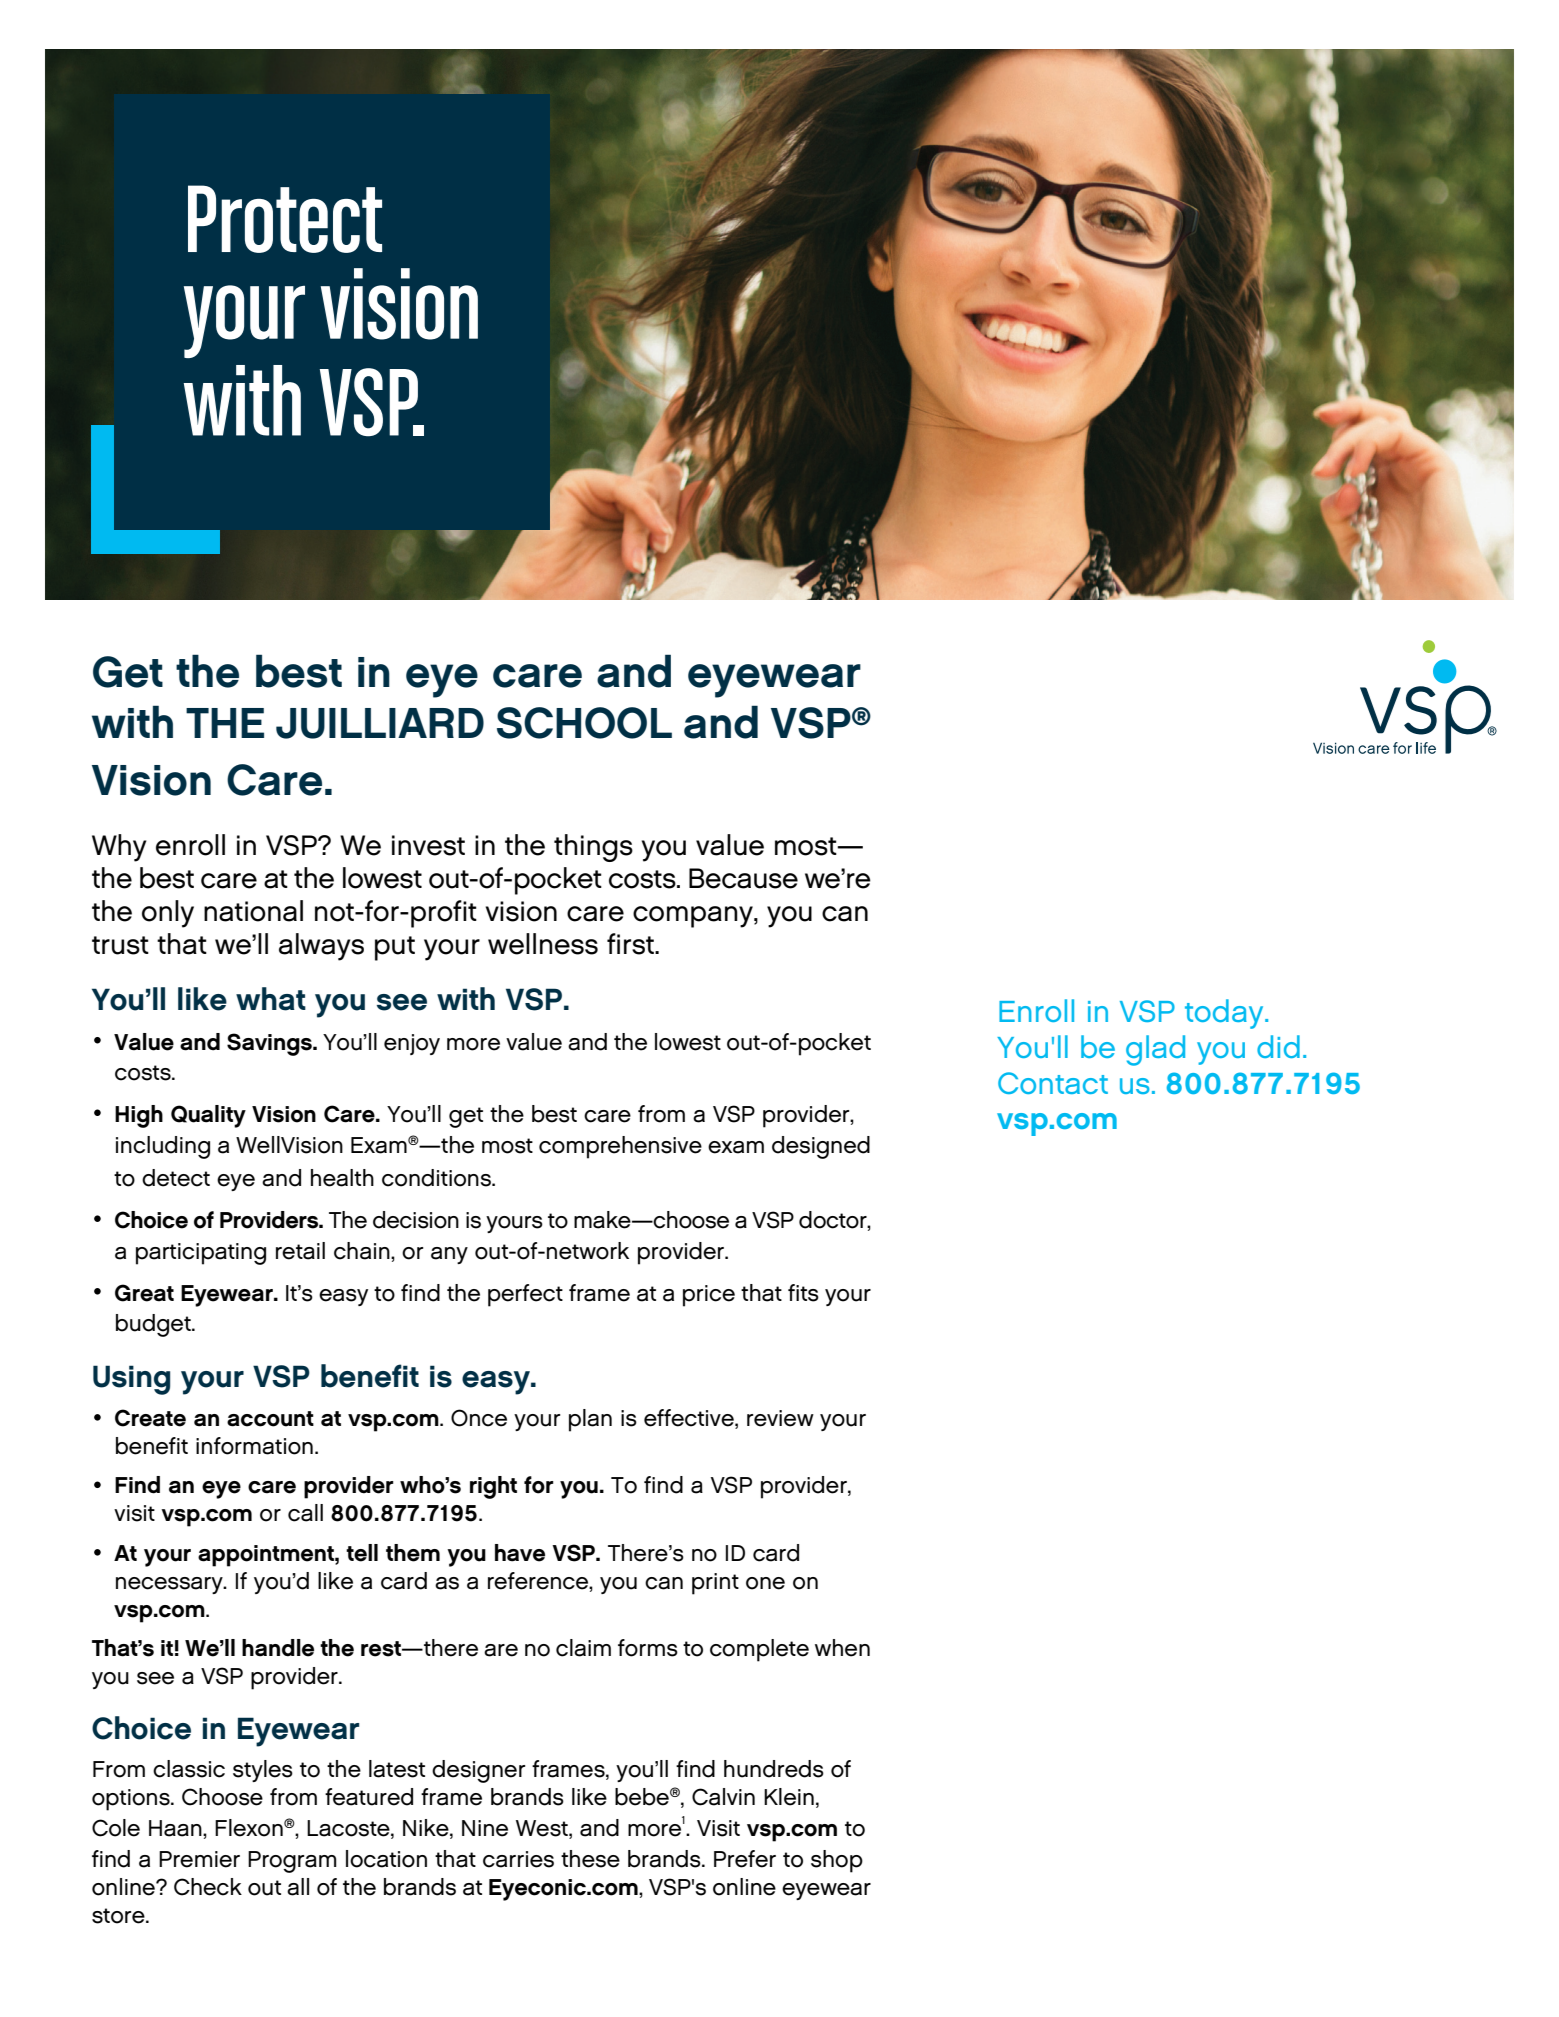 Image resolution: width=1559 pixels, height=2017 pixels. I want to click on things, so click(593, 848).
